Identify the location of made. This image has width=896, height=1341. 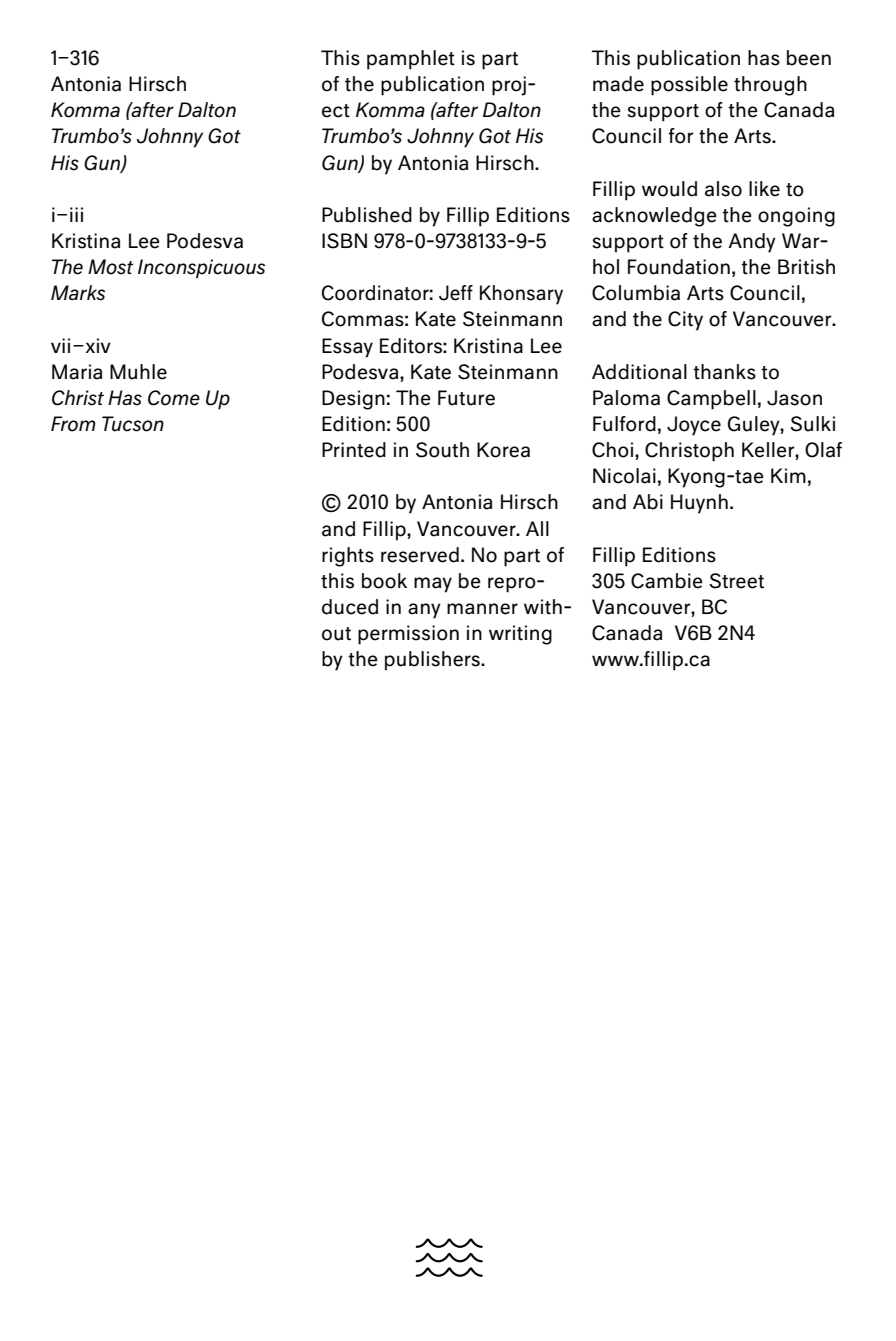
(618, 84).
